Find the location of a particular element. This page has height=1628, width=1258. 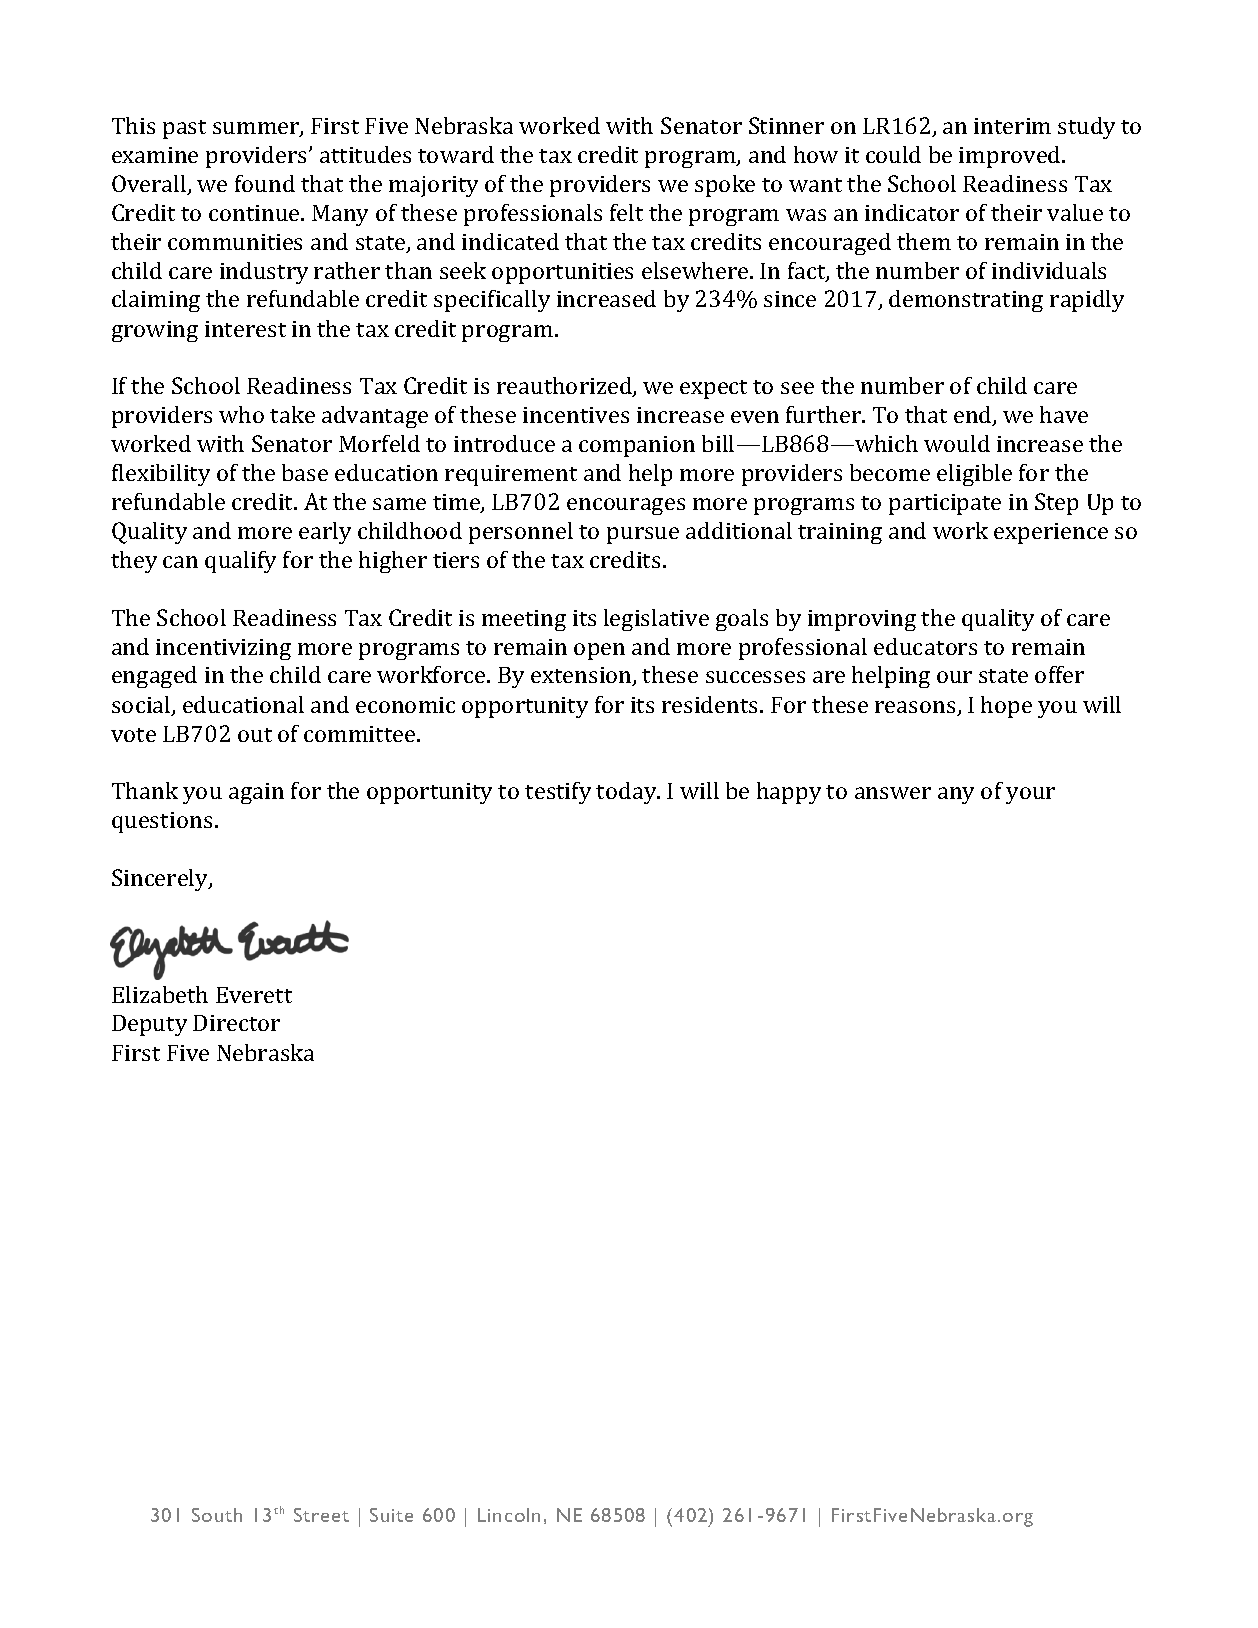

found is located at coordinates (265, 183).
